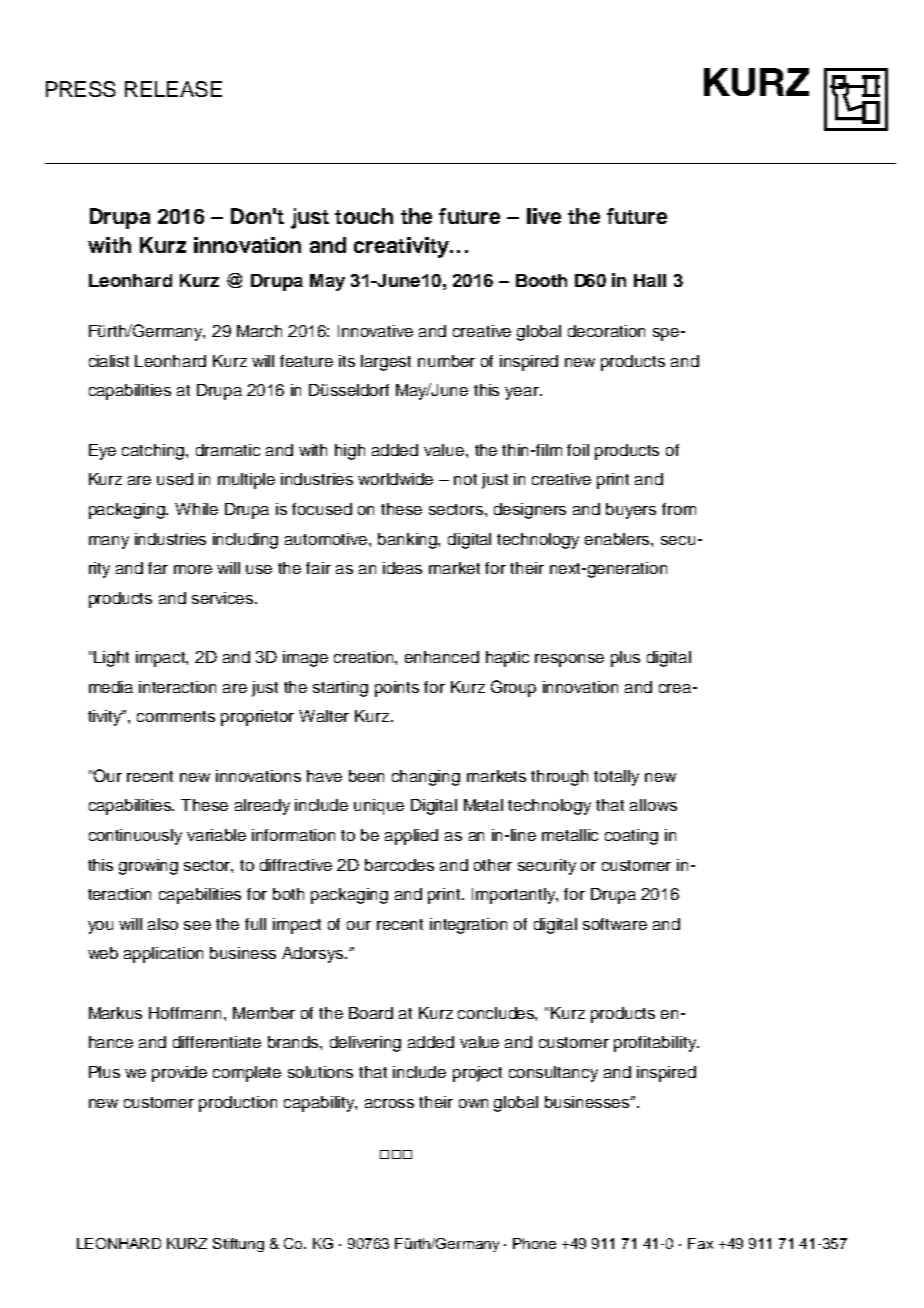  I want to click on production, so click(238, 1104).
